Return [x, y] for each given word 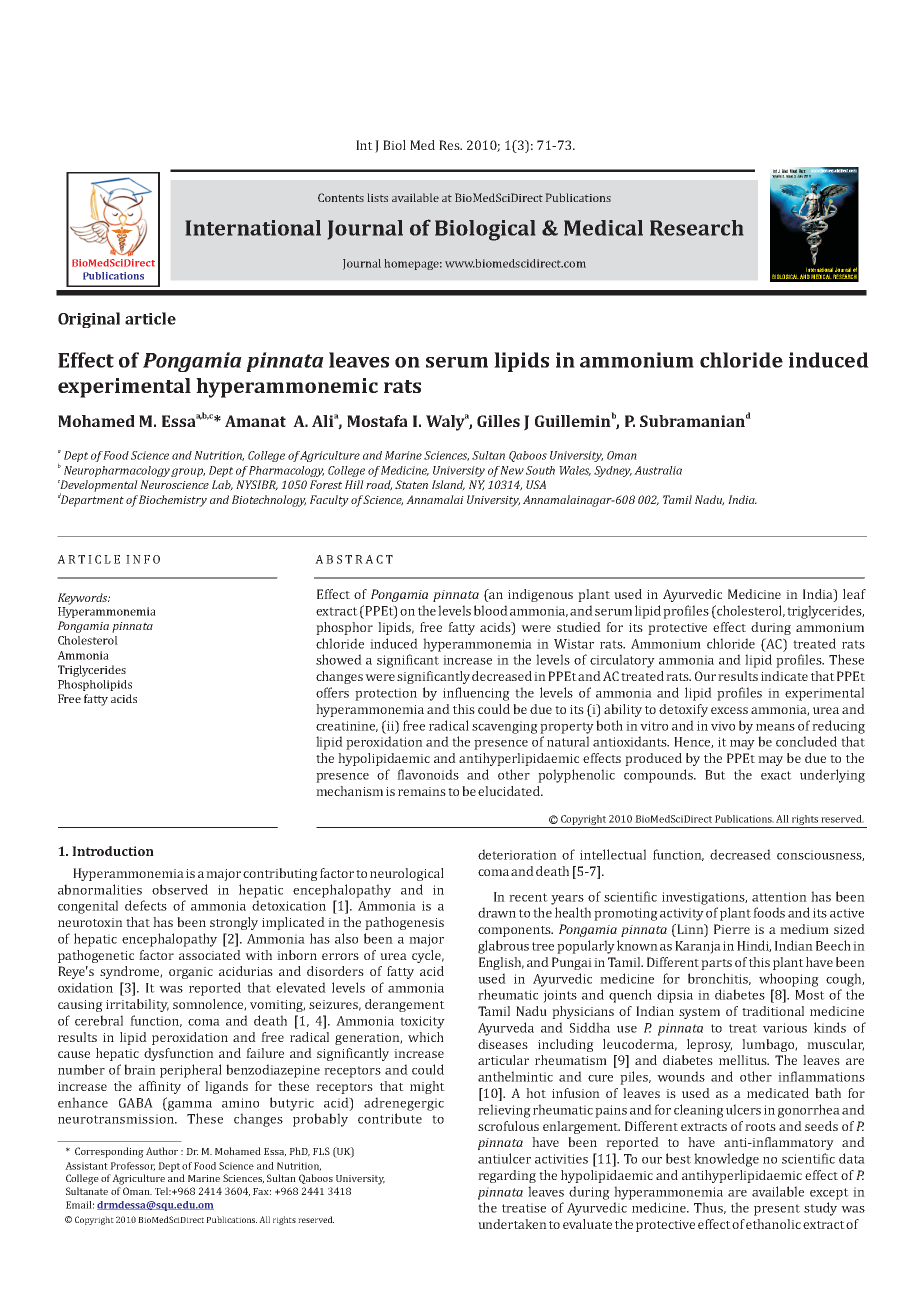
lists [378, 197]
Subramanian [692, 421]
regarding [507, 1176]
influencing [476, 694]
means [775, 727]
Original [89, 320]
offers [332, 692]
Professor [132, 1166]
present [777, 1210]
